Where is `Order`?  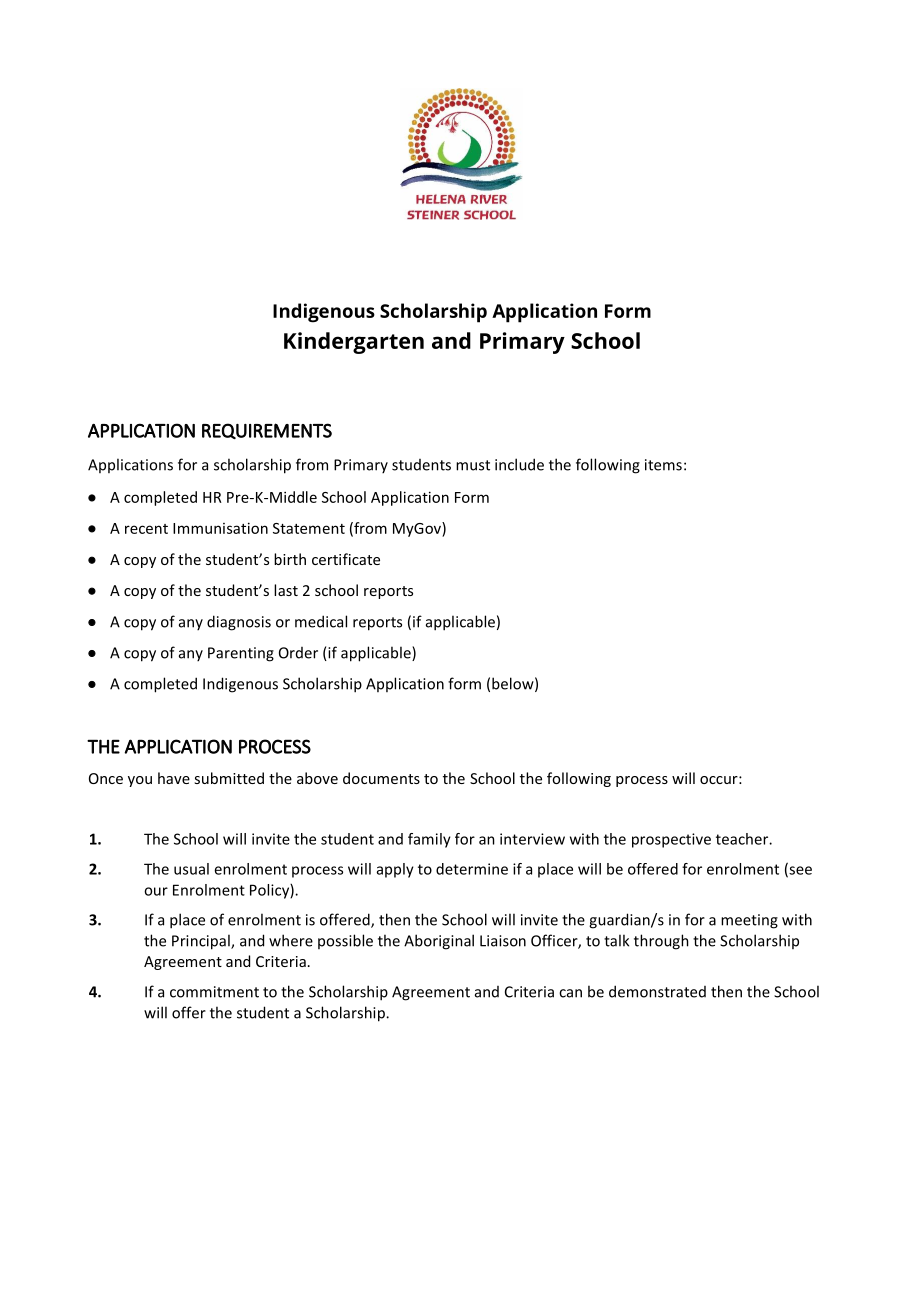 Order is located at coordinates (298, 653).
